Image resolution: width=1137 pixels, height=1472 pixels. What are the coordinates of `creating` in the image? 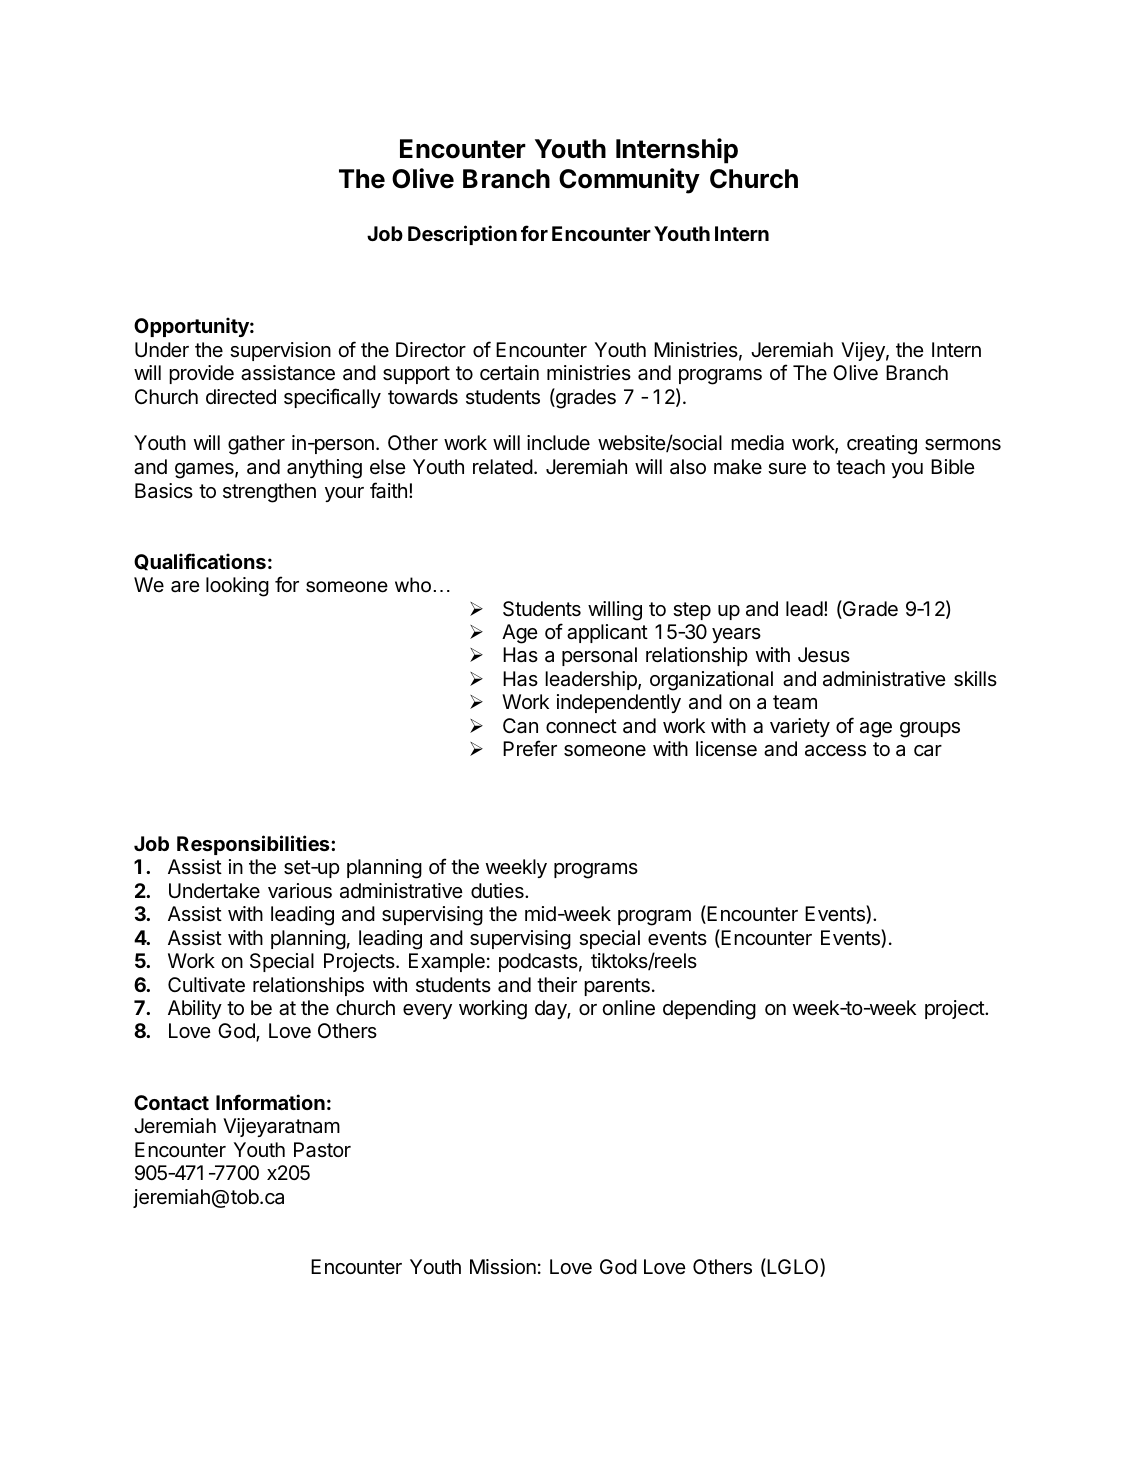 It's located at (882, 445).
